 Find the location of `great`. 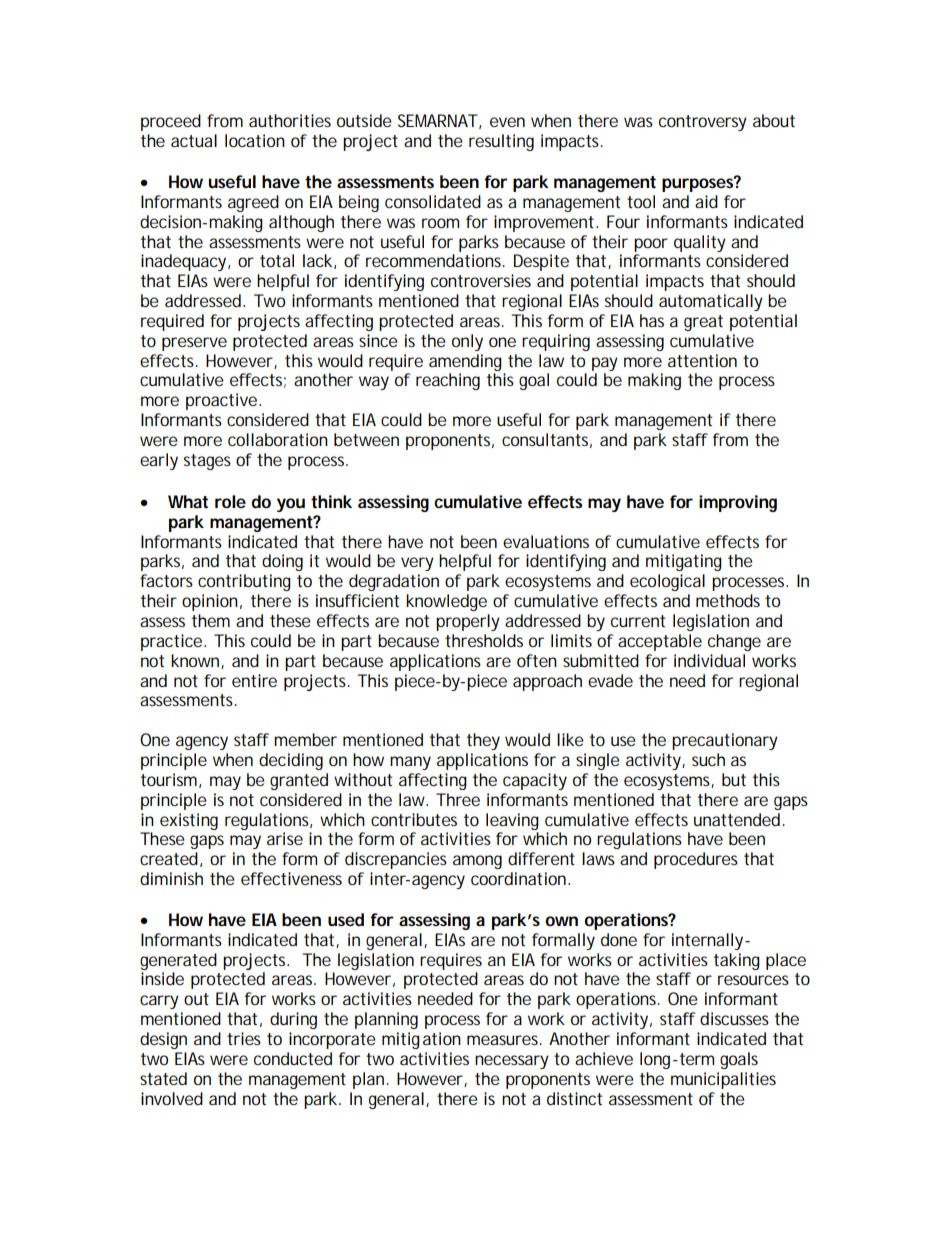

great is located at coordinates (703, 323).
